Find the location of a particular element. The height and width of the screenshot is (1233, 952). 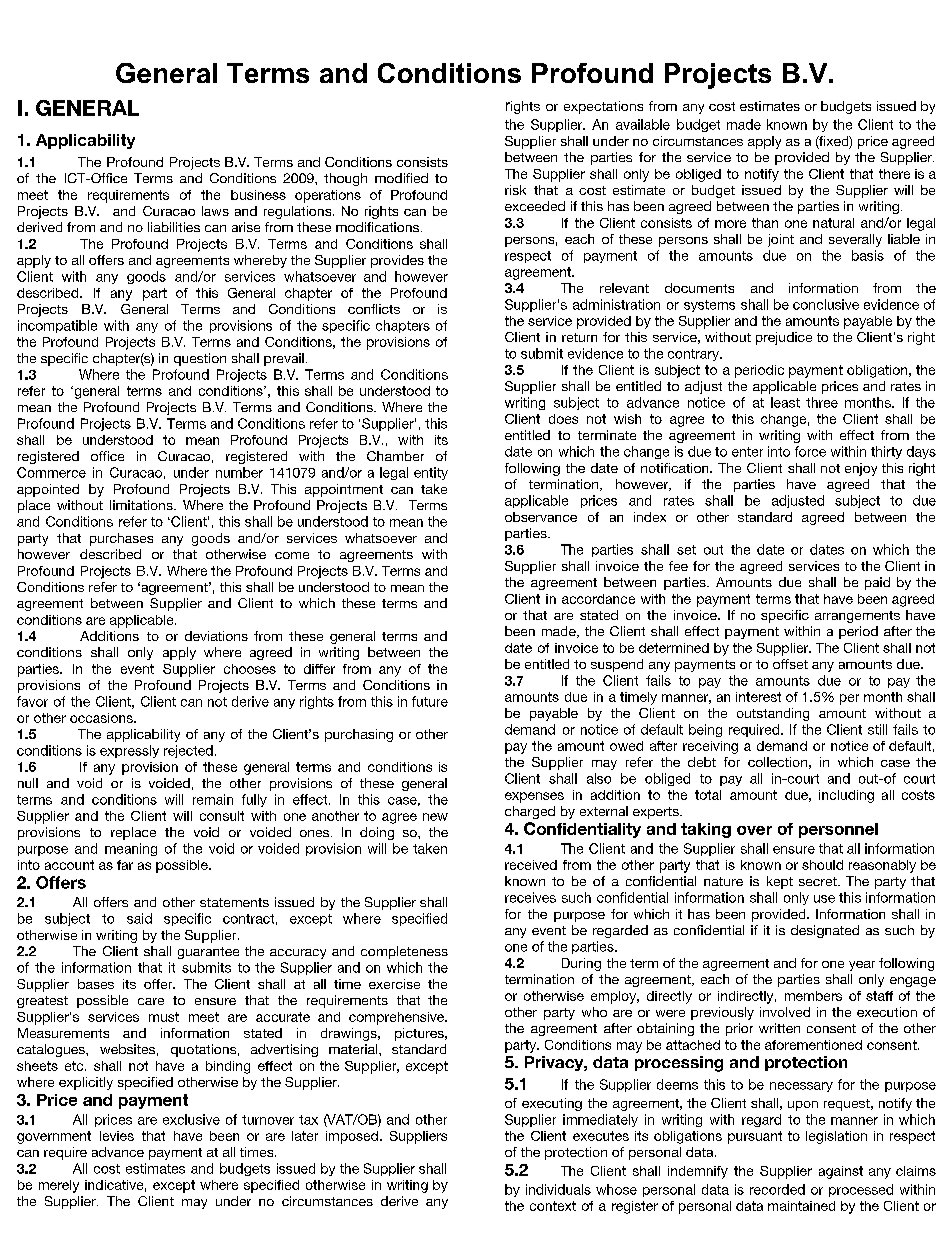

personnel is located at coordinates (838, 830).
